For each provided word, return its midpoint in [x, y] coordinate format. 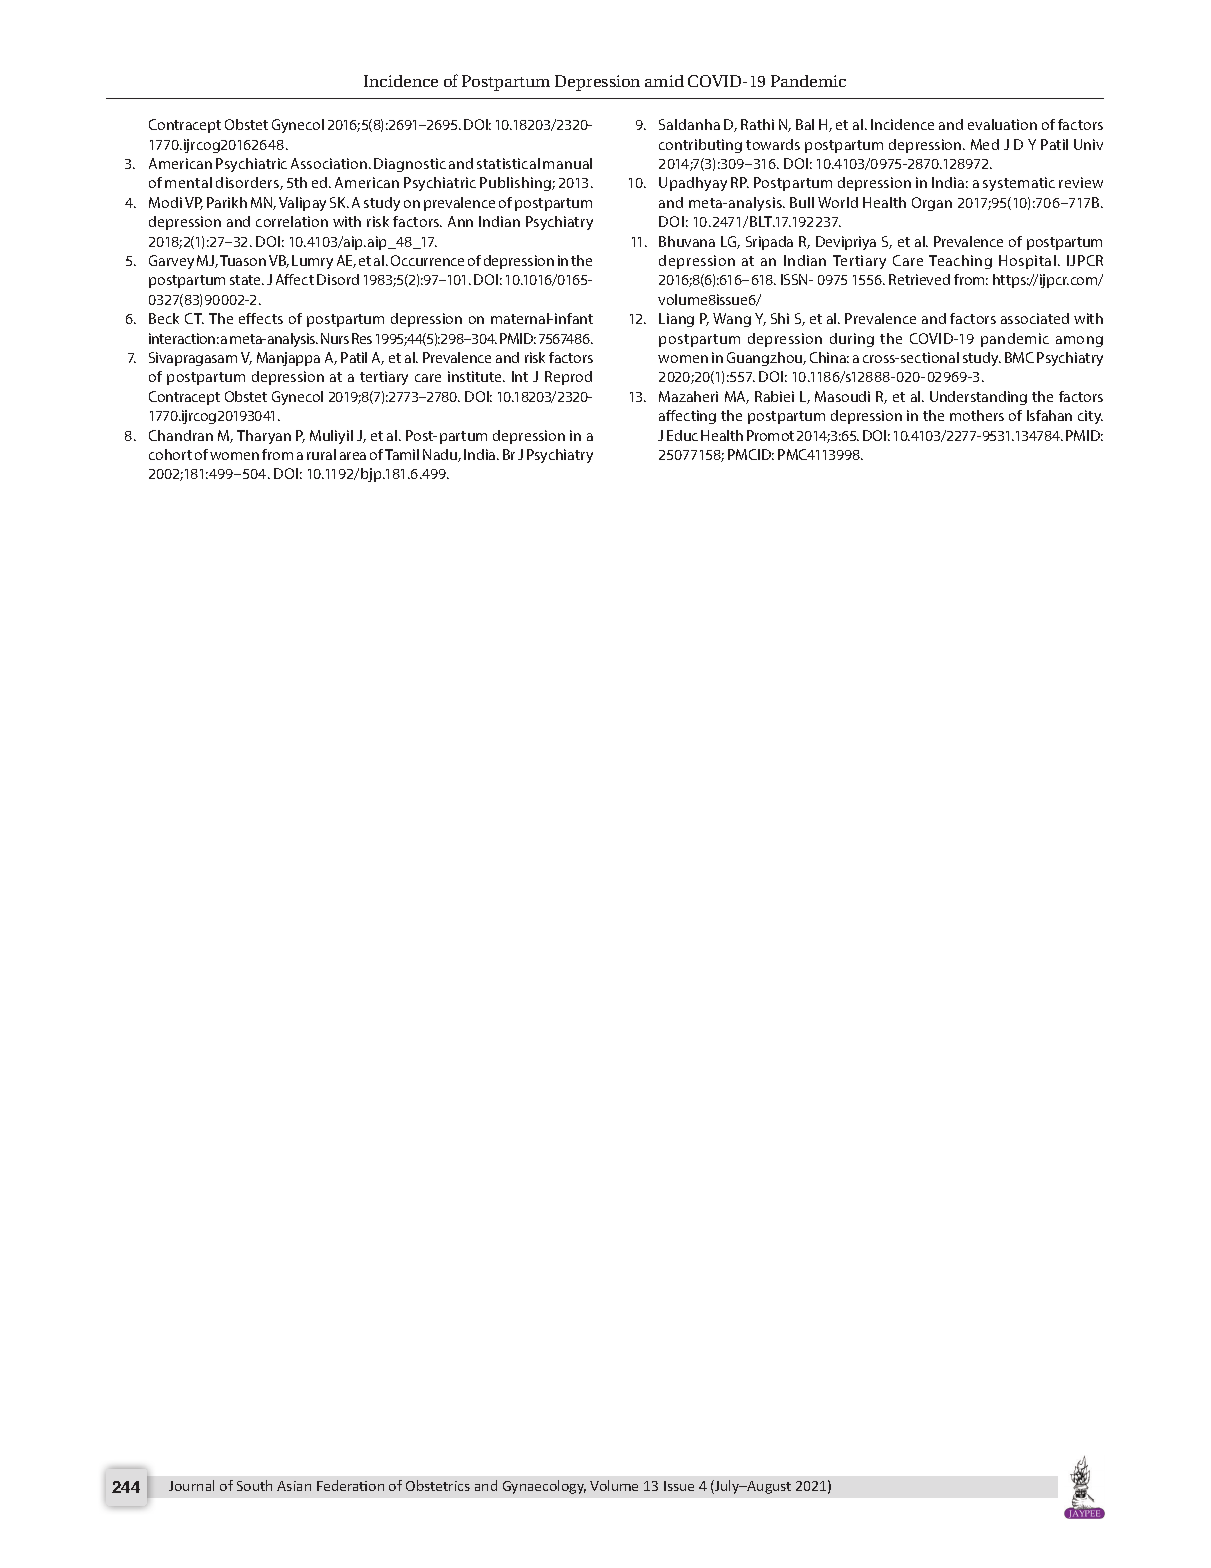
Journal [191, 1485]
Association [330, 163]
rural [321, 454]
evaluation [1002, 124]
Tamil [402, 454]
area [353, 456]
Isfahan [1049, 415]
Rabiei [774, 396]
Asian [294, 1486]
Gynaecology [544, 1487]
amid [664, 81]
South [254, 1485]
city [1090, 417]
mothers [977, 415]
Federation [350, 1485]
